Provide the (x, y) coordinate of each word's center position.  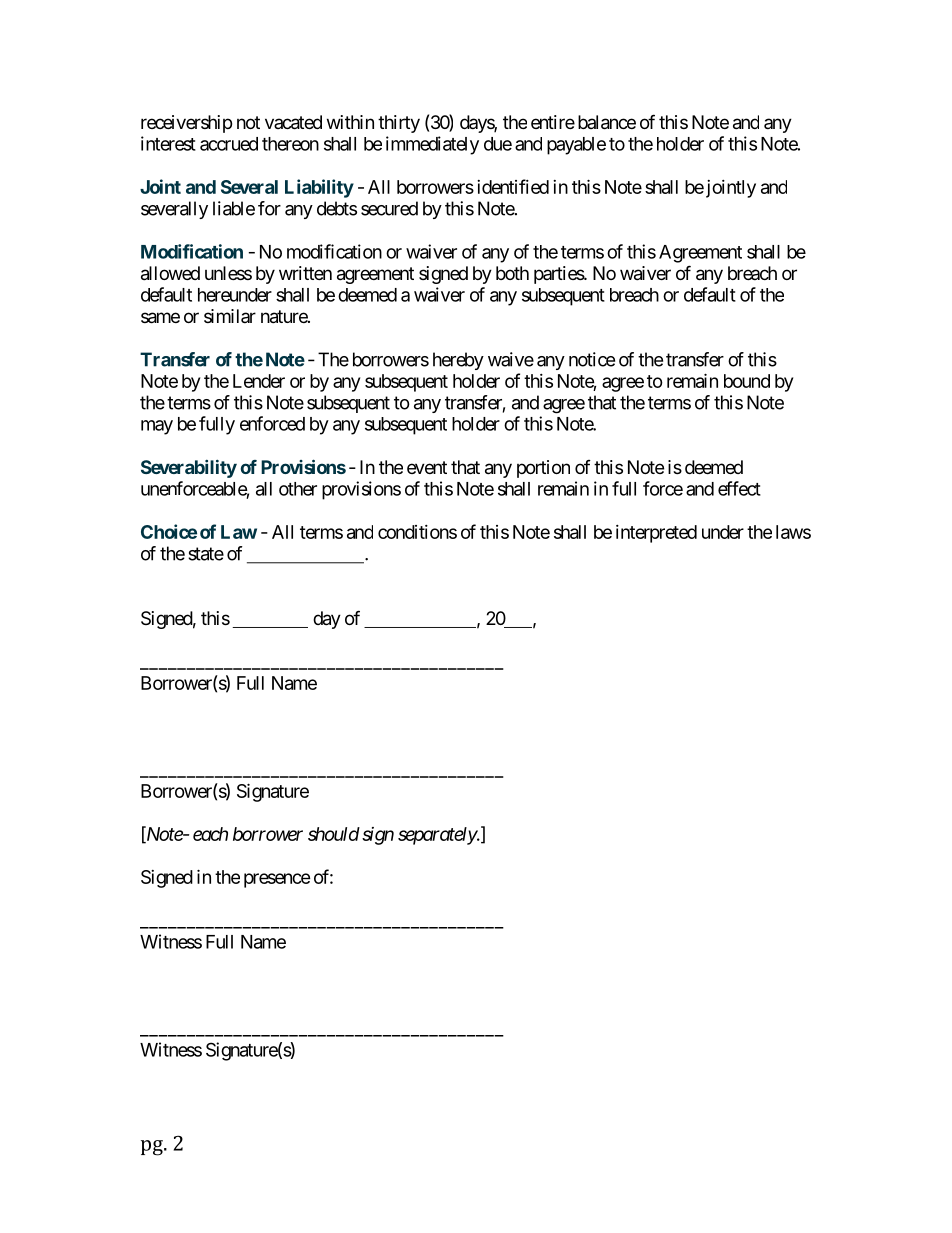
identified (513, 186)
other (298, 489)
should (334, 834)
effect (739, 488)
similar (230, 316)
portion (543, 469)
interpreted (656, 534)
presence (277, 880)
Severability (189, 468)
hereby (458, 361)
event (427, 467)
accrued (229, 144)
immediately (432, 145)
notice (592, 359)
